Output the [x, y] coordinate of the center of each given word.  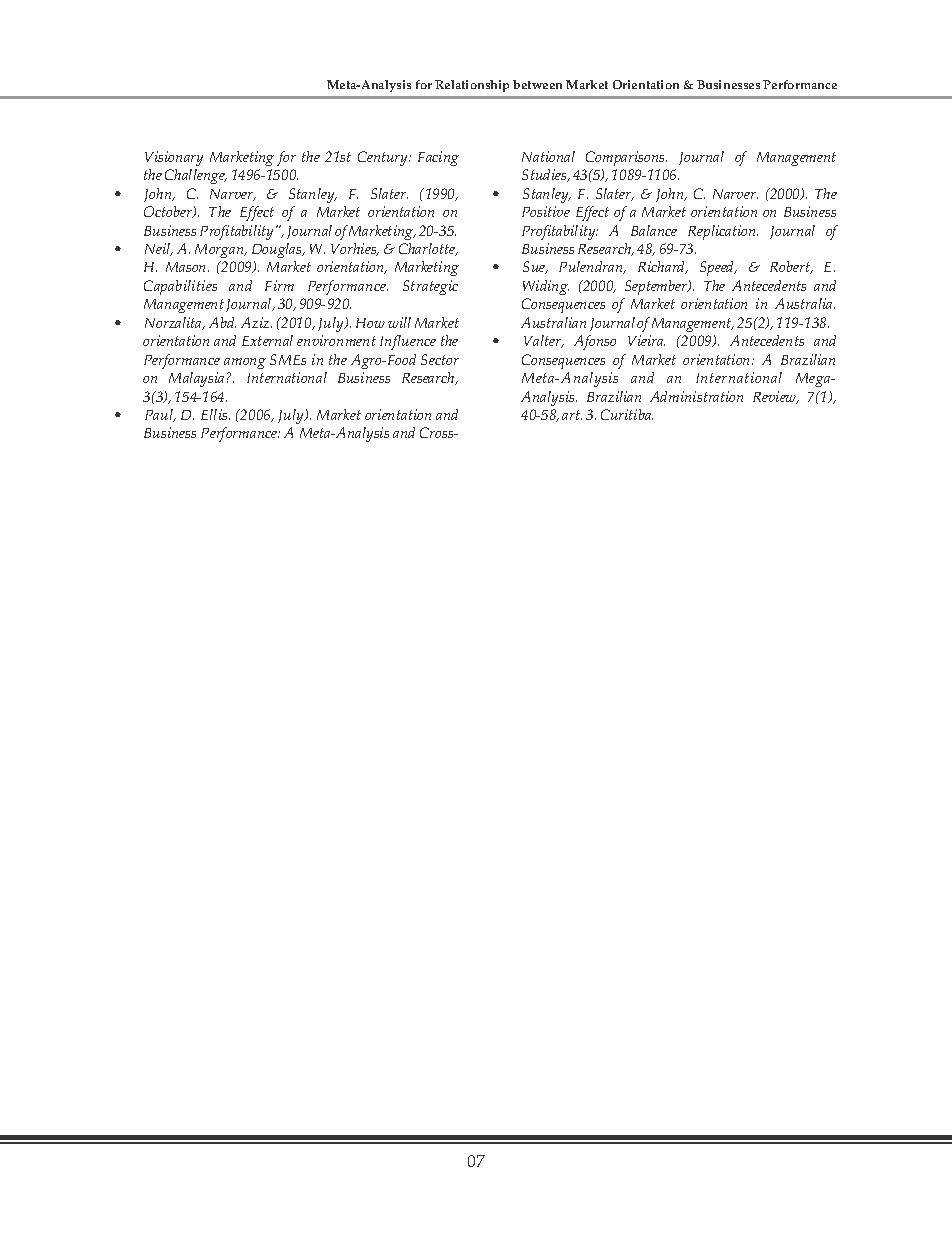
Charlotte [428, 249]
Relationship [472, 86]
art [572, 415]
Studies [545, 175]
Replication [723, 232]
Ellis [215, 414]
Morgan [220, 251]
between [537, 84]
